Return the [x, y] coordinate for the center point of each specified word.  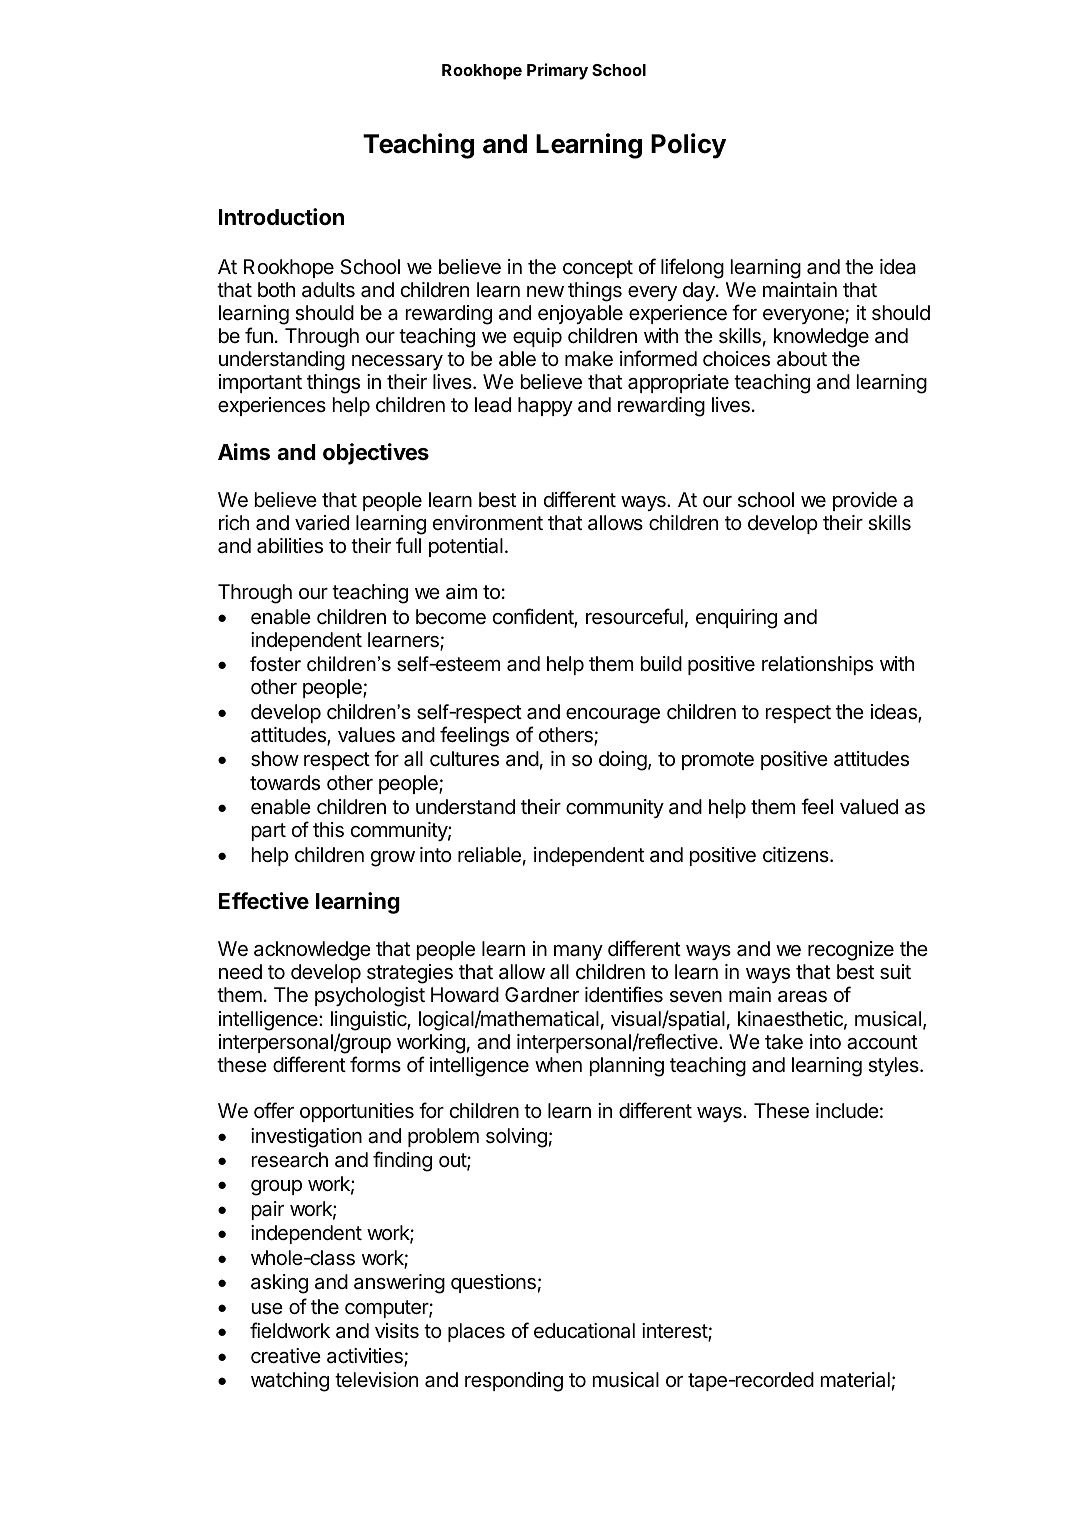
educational [584, 1331]
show [275, 759]
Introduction [281, 217]
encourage [613, 716]
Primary [557, 71]
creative [286, 1356]
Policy [688, 146]
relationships [817, 665]
